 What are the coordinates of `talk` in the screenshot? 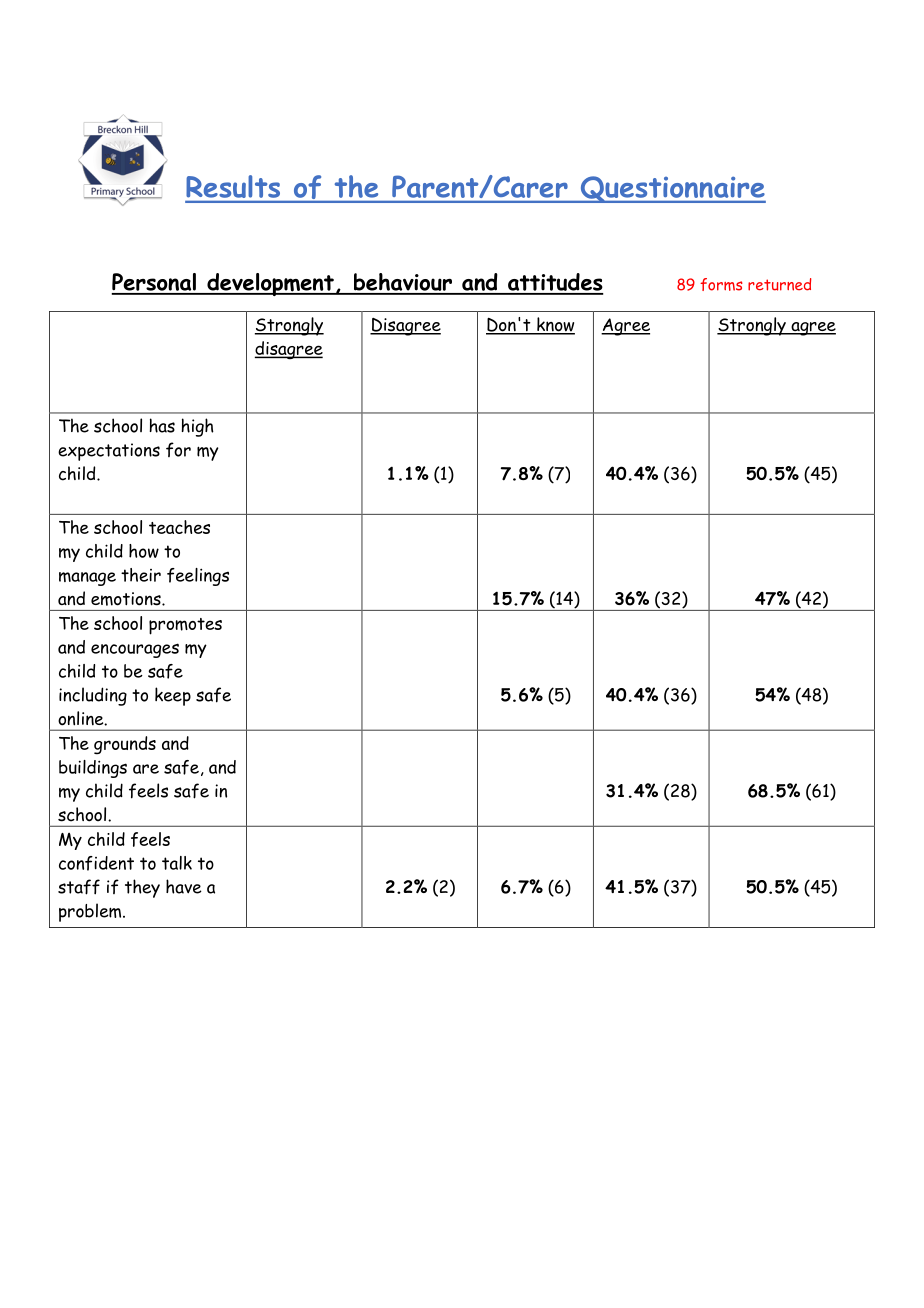 It's located at (177, 863).
